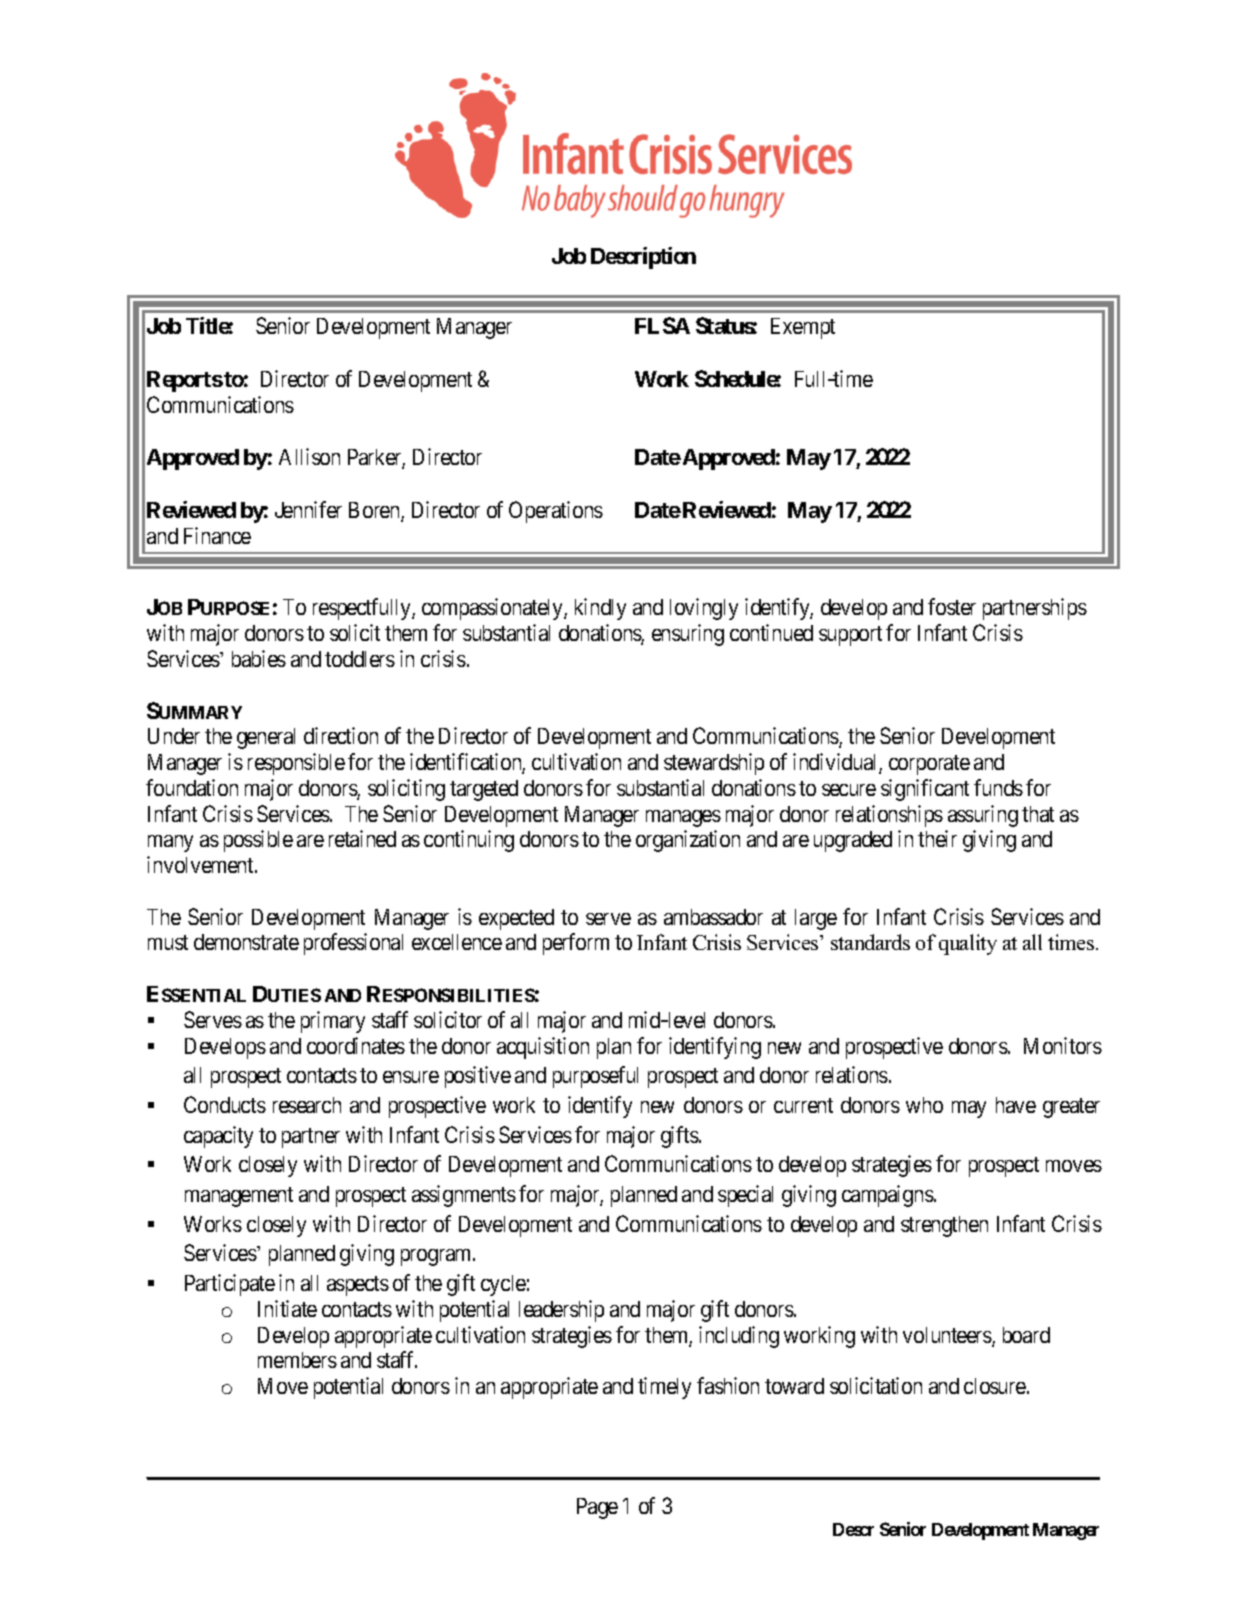  What do you see at coordinates (1063, 1045) in the image?
I see `Monitors` at bounding box center [1063, 1045].
